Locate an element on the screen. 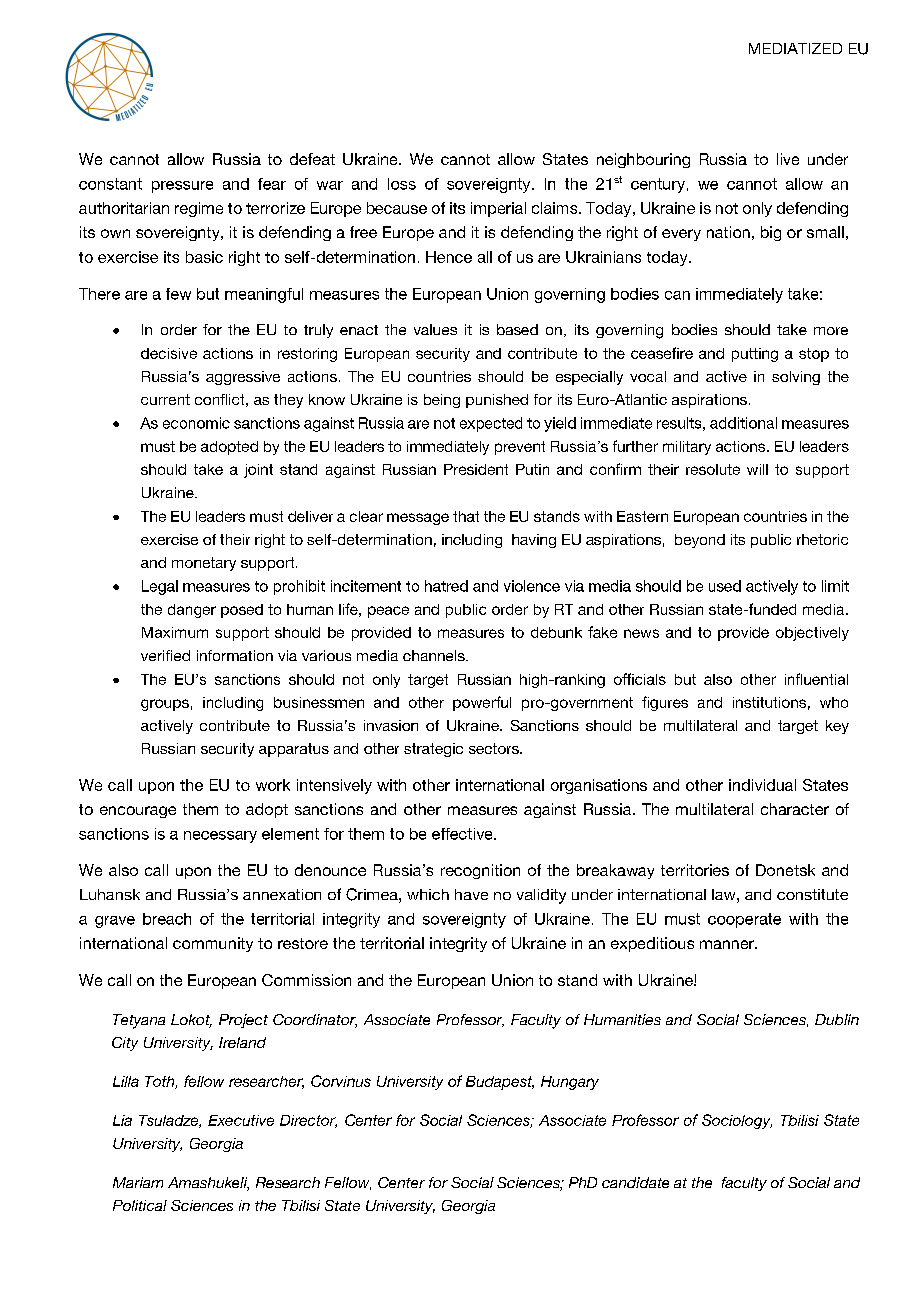  Mariam is located at coordinates (138, 1182).
